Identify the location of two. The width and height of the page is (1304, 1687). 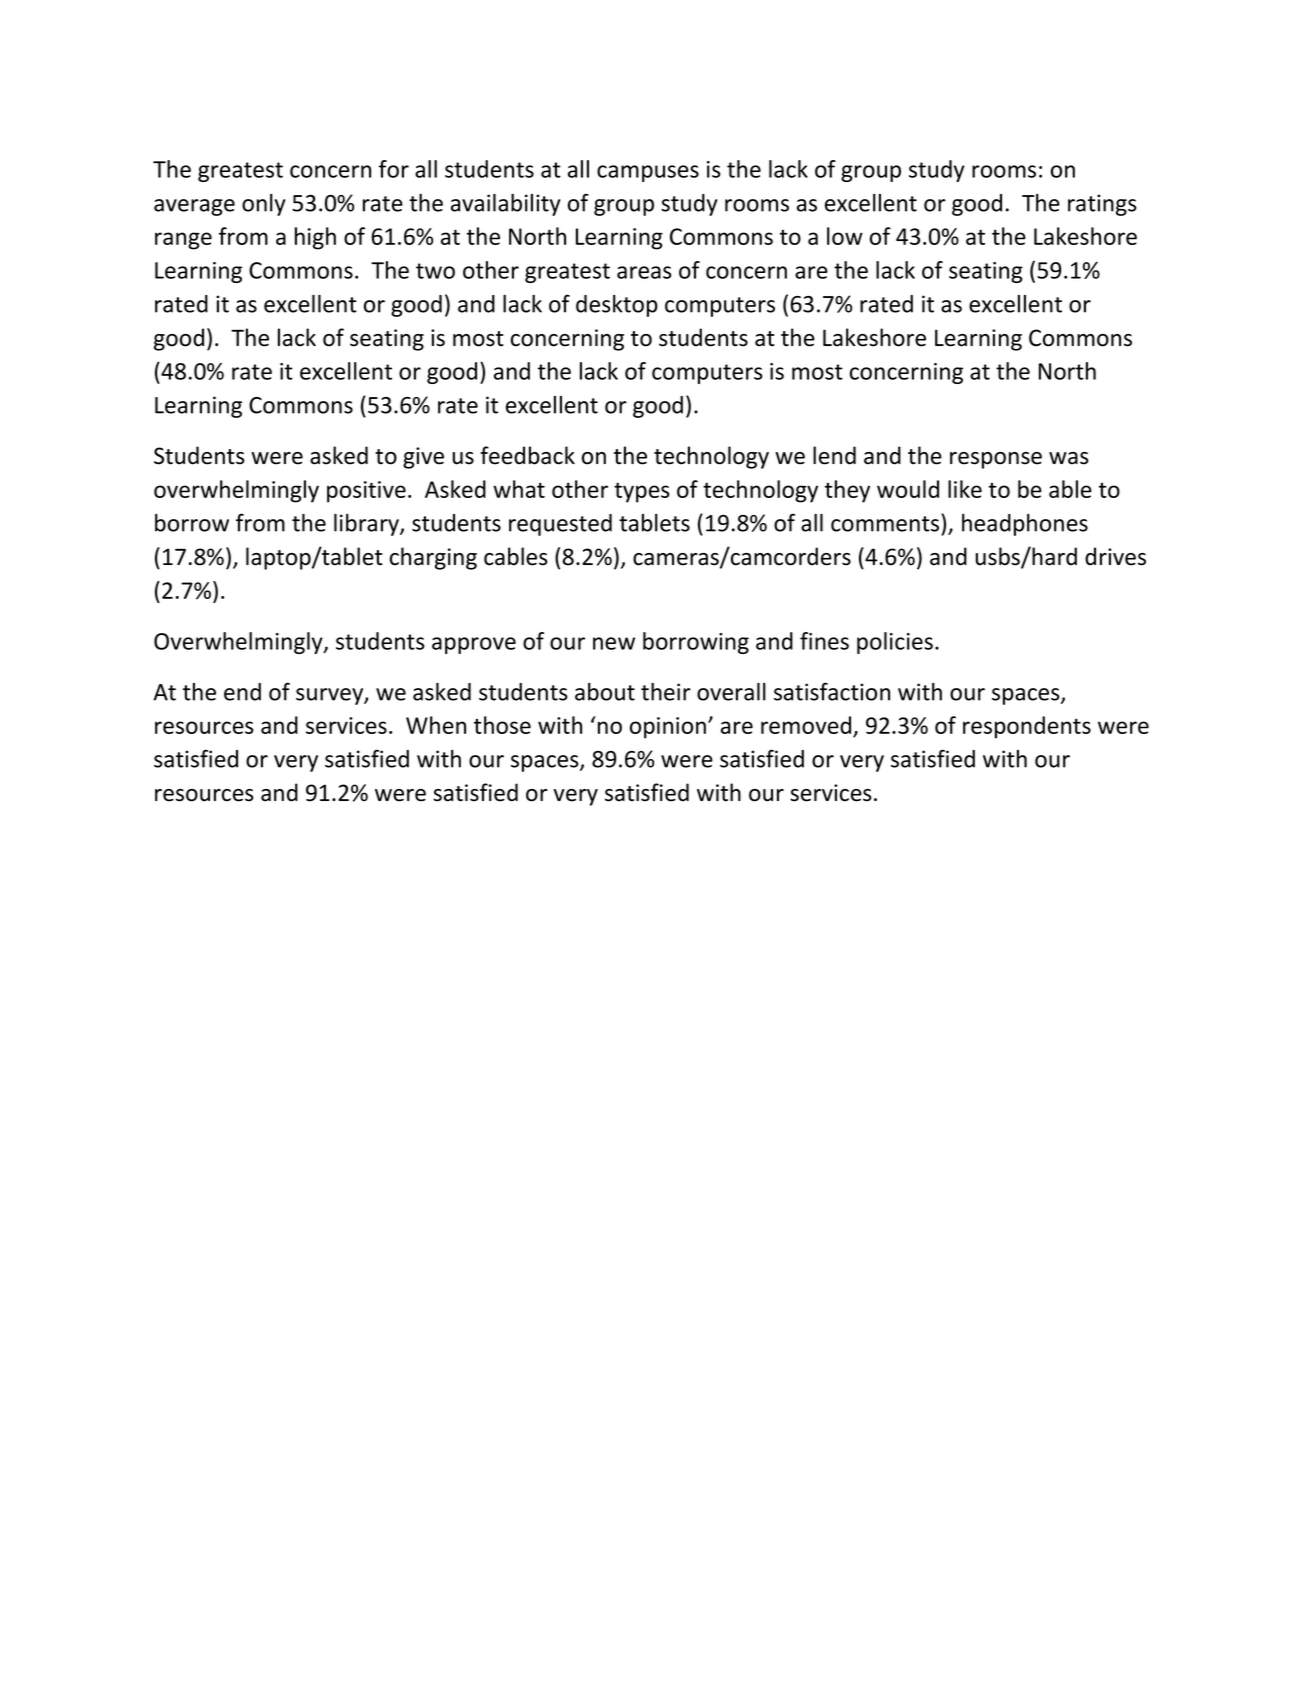
(435, 271).
